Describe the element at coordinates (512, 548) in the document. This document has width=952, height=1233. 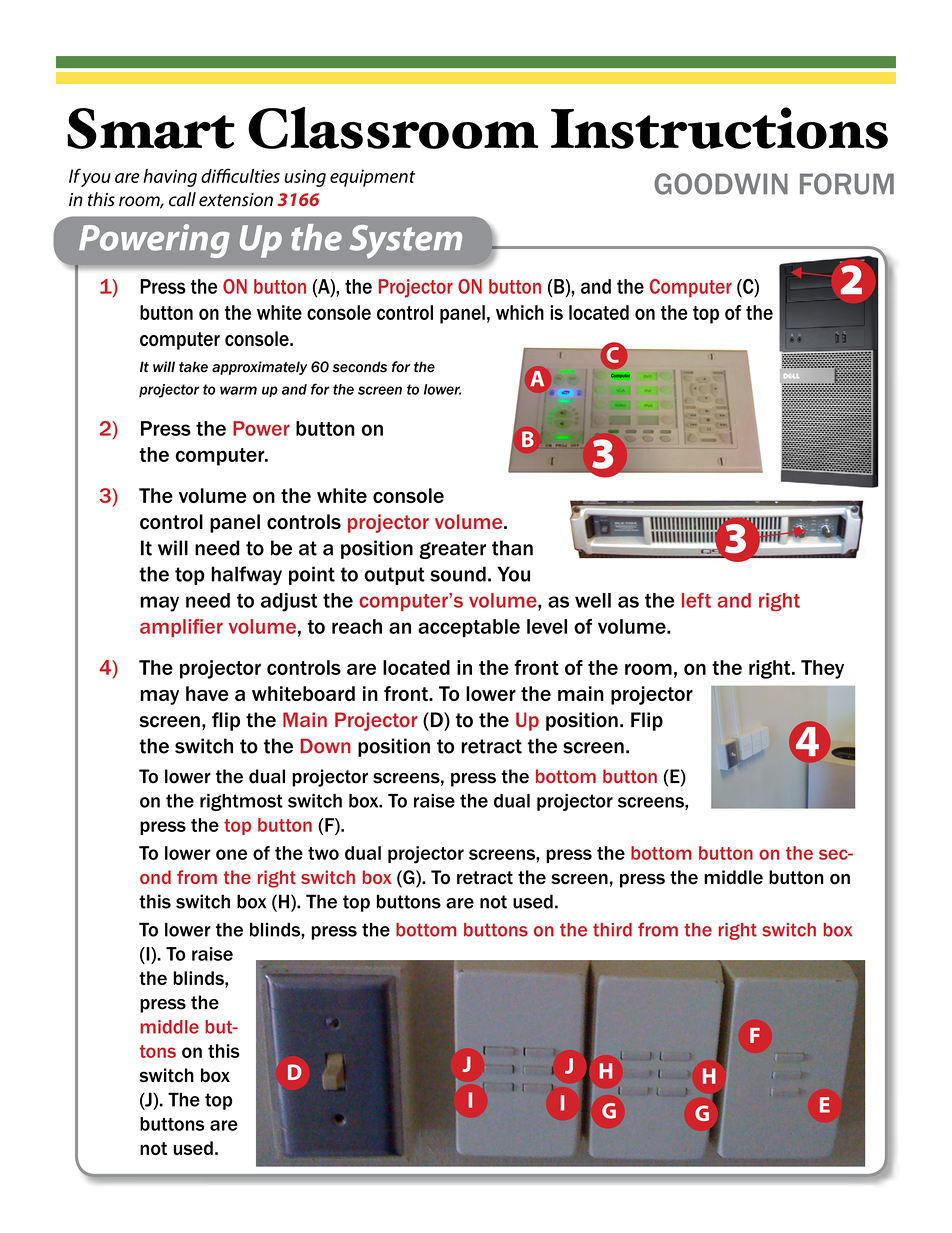
I see `than` at that location.
